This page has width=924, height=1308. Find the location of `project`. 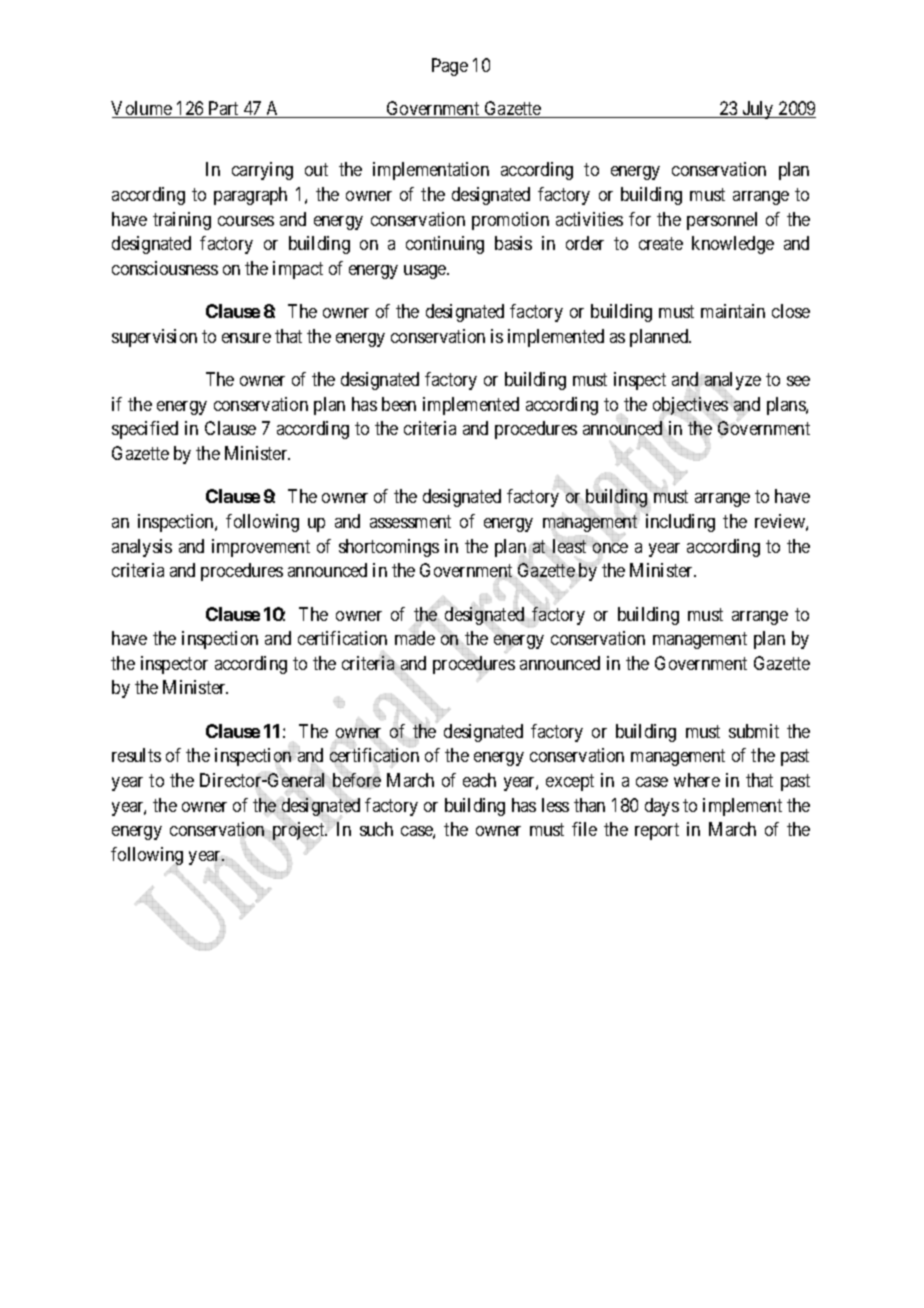

project is located at coordinates (299, 832).
